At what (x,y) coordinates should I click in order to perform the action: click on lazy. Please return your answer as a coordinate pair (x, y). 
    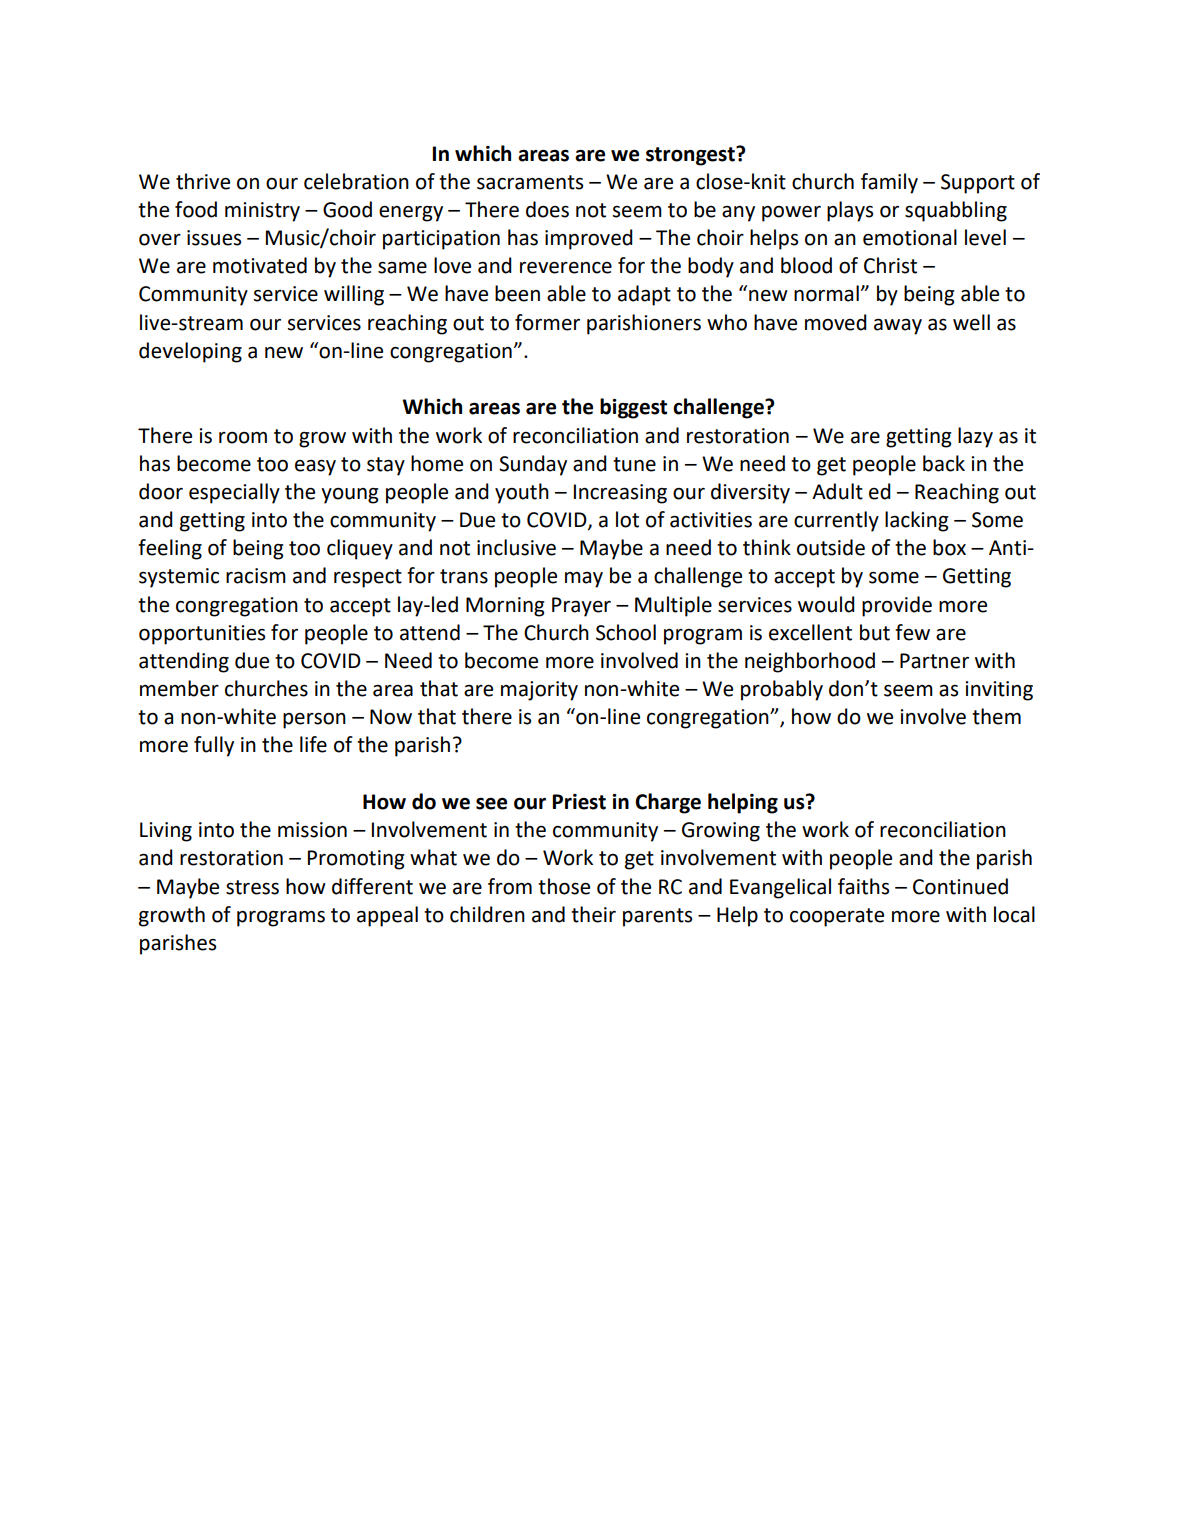
    Looking at the image, I should click on (975, 437).
